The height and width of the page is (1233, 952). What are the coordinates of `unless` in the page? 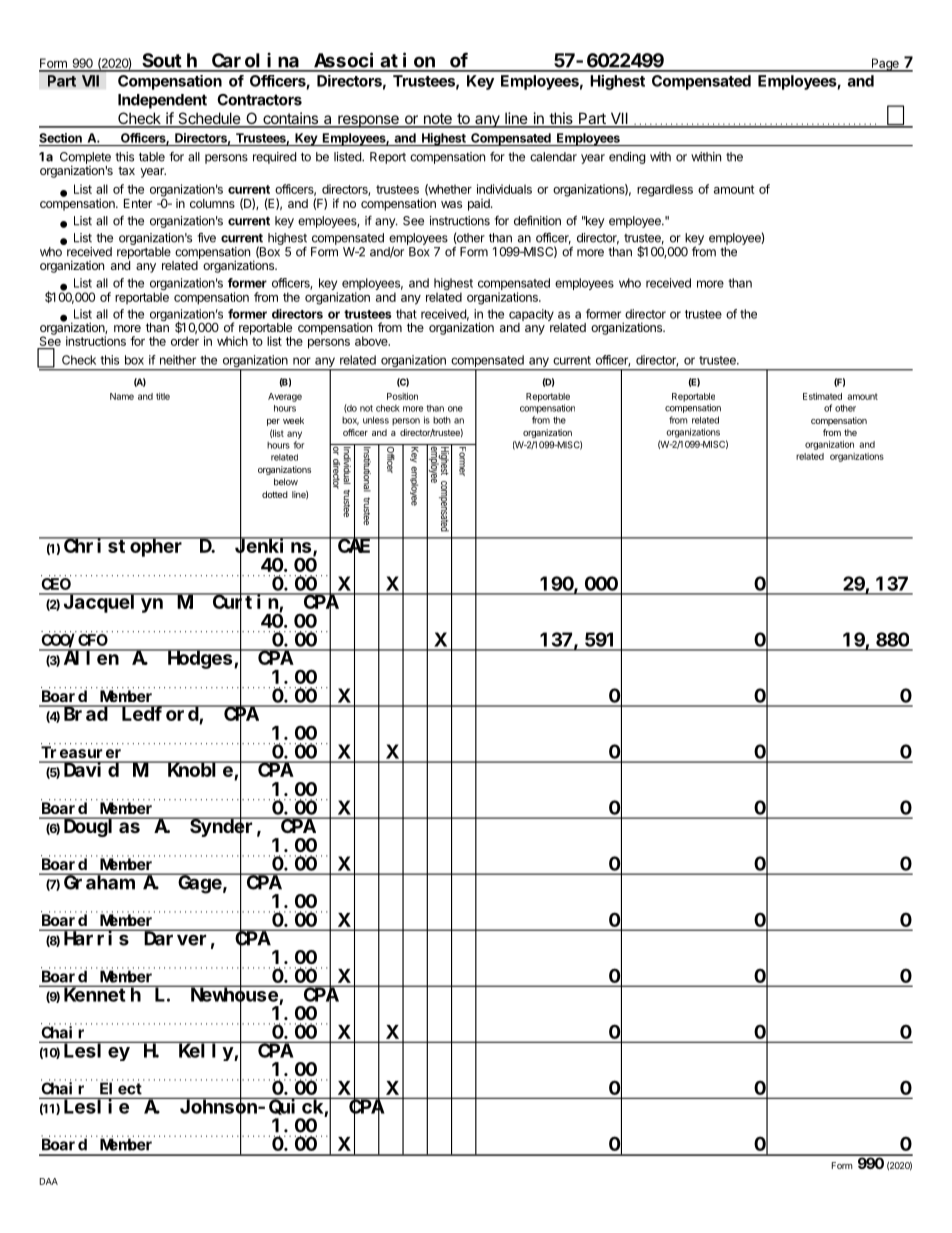 It's located at (376, 420).
